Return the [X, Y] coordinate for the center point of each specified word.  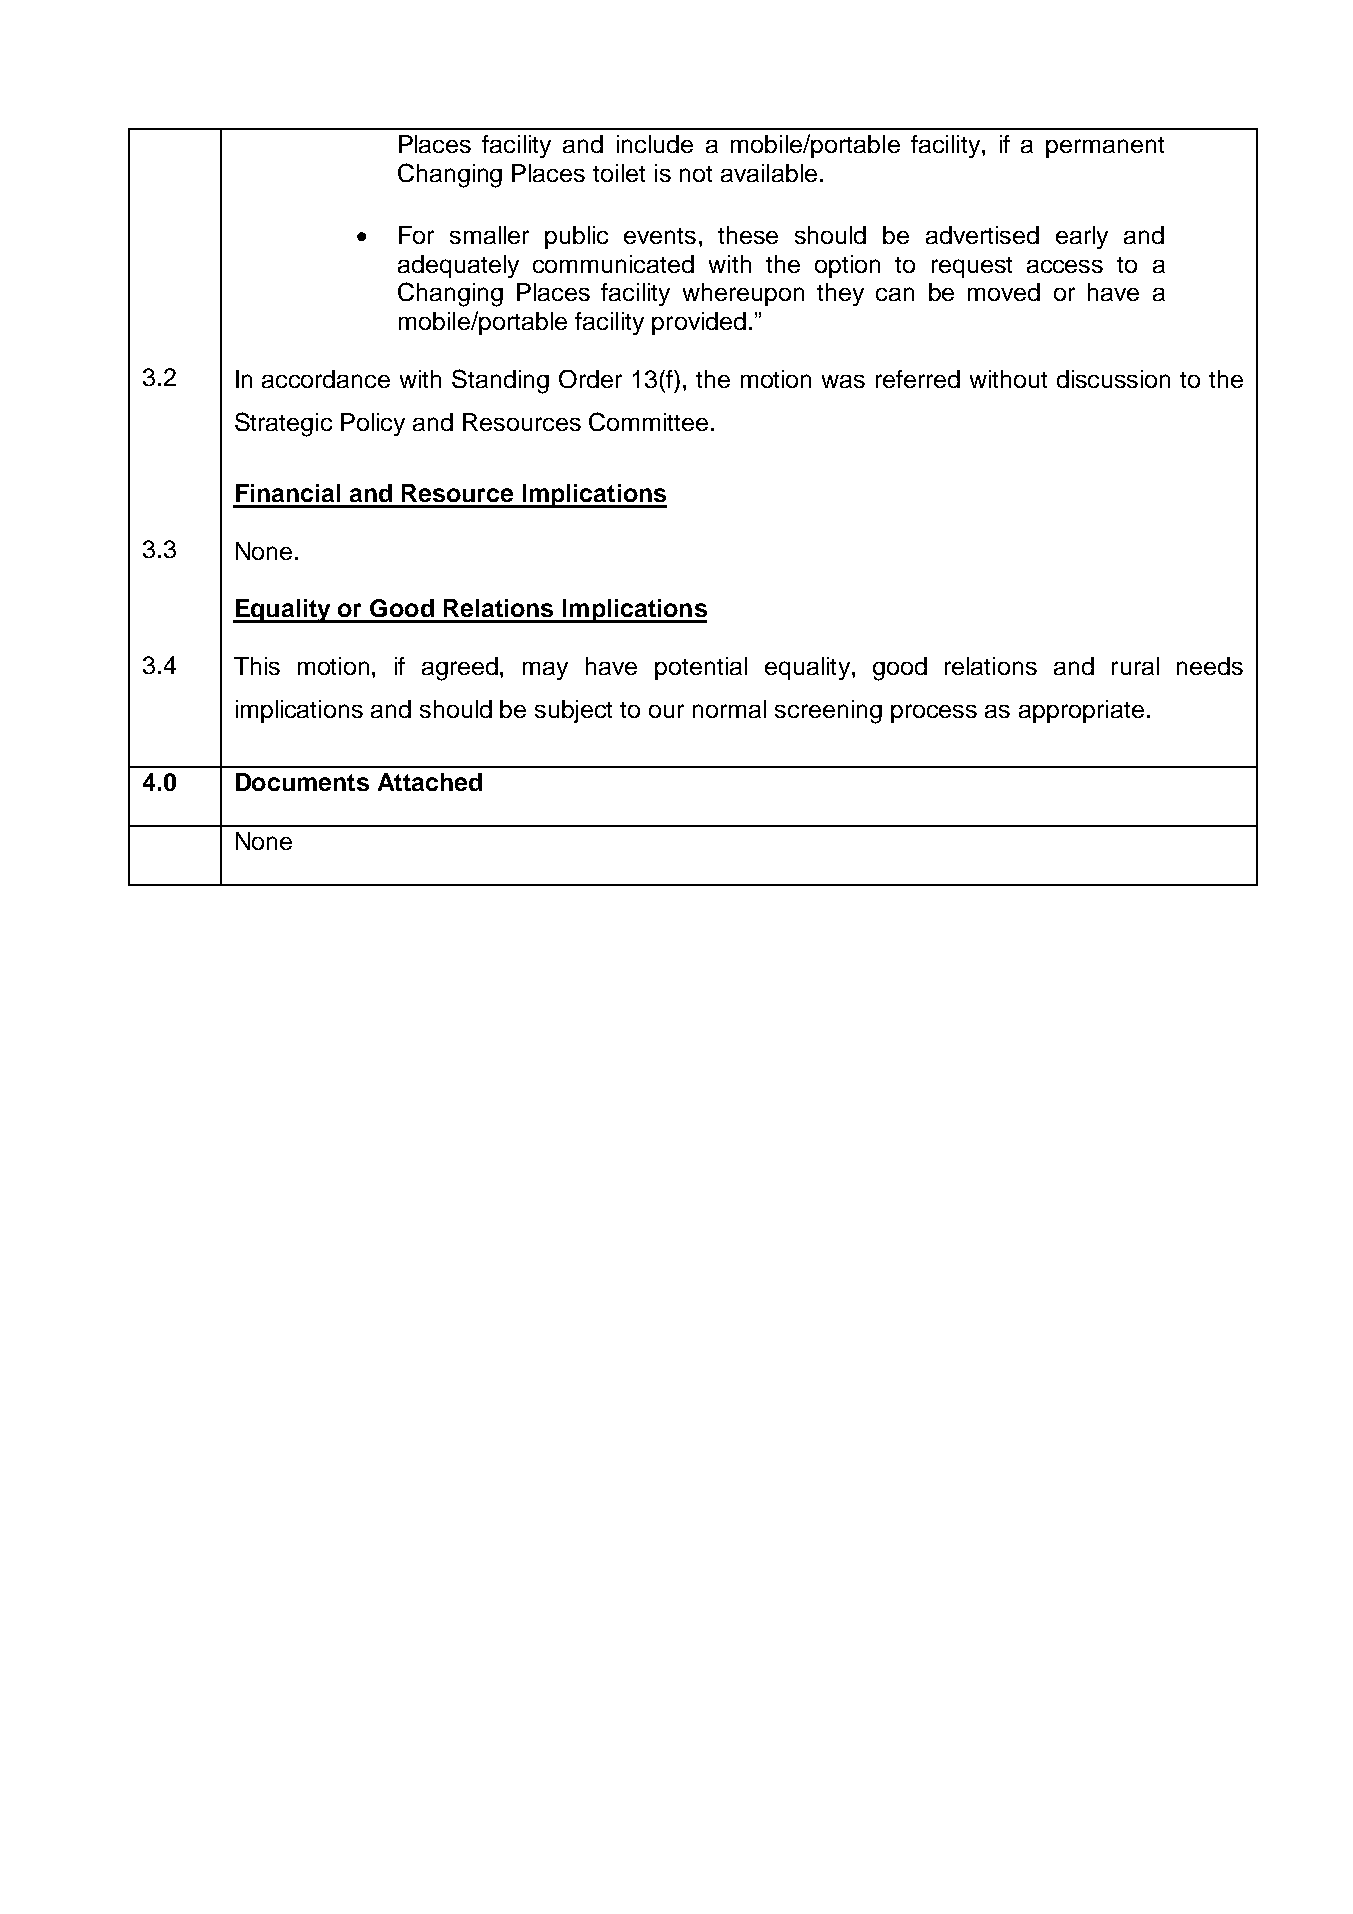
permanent [1105, 147]
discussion [1113, 379]
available [769, 173]
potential [701, 668]
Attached [430, 782]
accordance [326, 379]
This [257, 666]
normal [729, 709]
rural [1135, 666]
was [843, 381]
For [416, 235]
